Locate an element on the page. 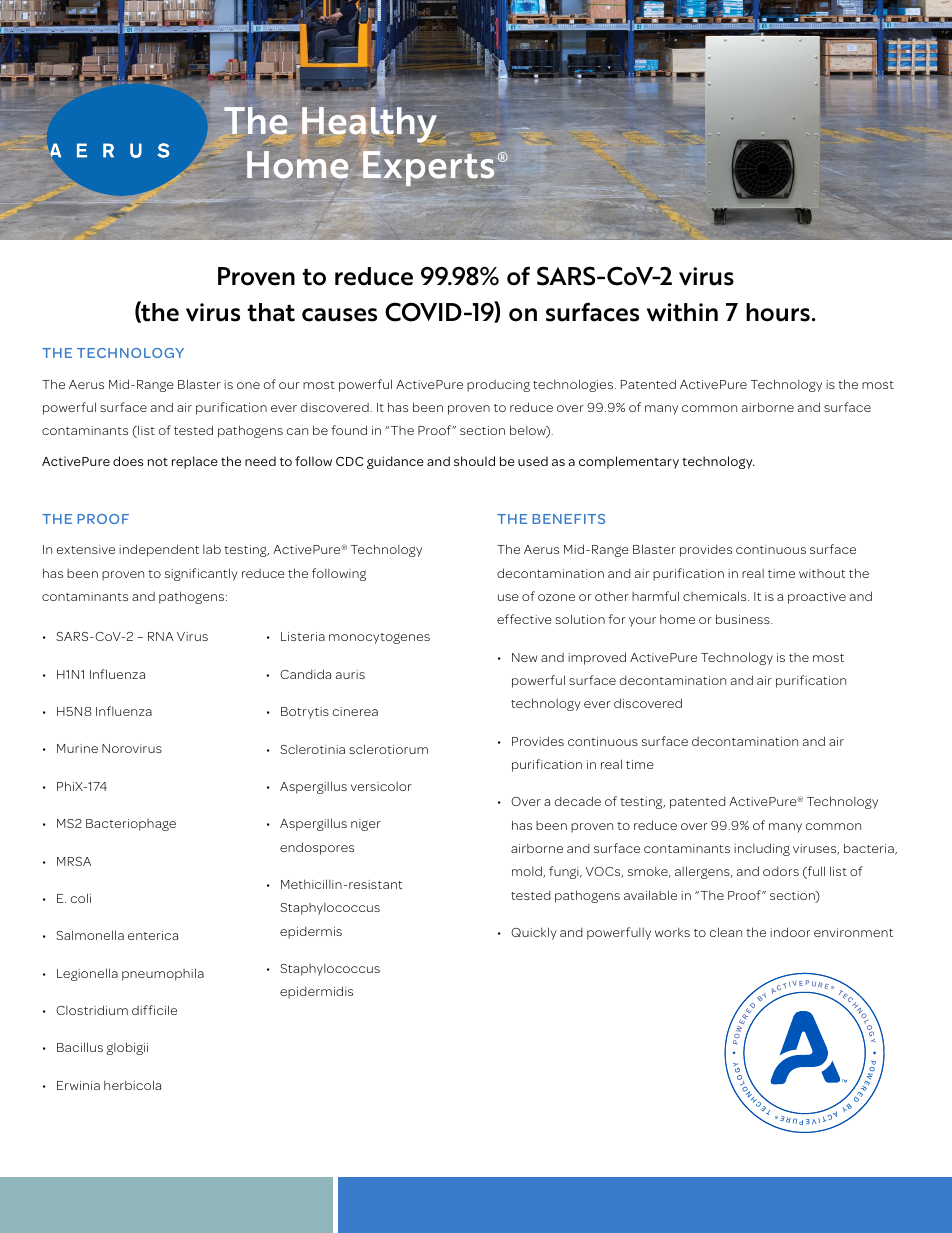 The width and height of the page is (952, 1233). within is located at coordinates (682, 312).
